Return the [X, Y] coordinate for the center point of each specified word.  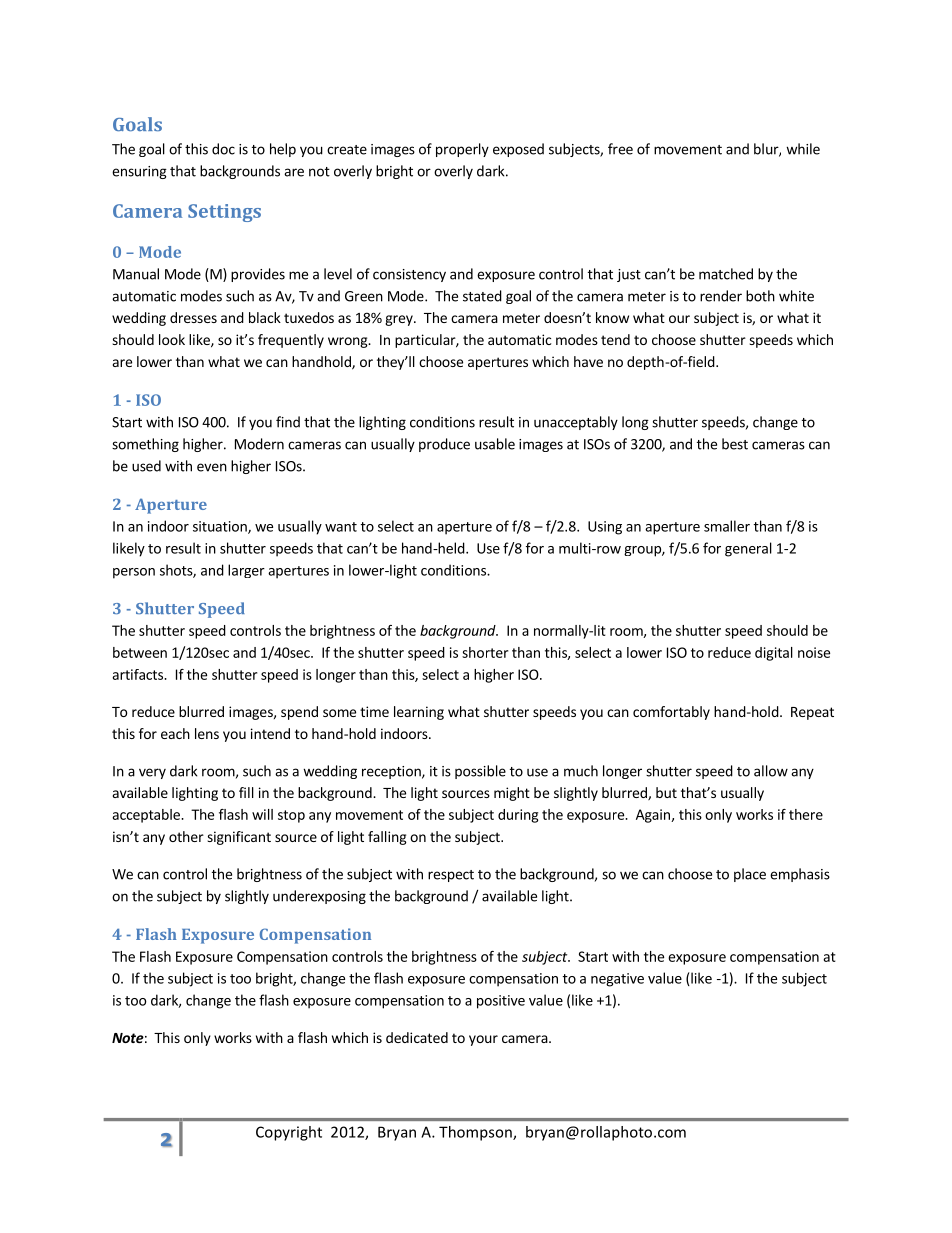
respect [451, 876]
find [288, 422]
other [186, 836]
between [140, 652]
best [735, 444]
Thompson [476, 1133]
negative [617, 980]
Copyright [289, 1133]
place [750, 875]
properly [462, 150]
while [803, 149]
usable [495, 444]
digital [774, 654]
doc [223, 149]
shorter [485, 652]
